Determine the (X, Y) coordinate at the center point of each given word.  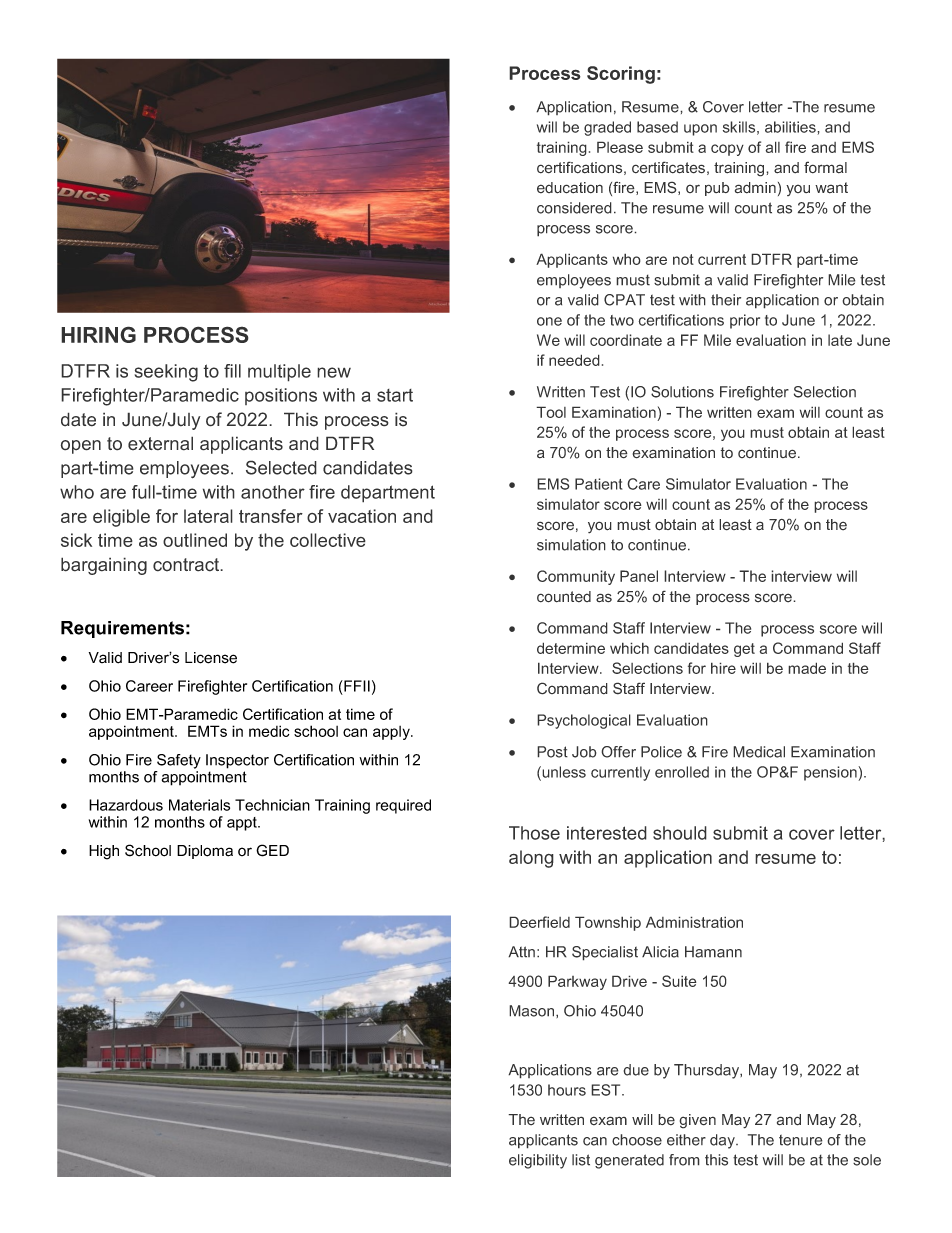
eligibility (538, 1161)
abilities (791, 128)
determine (571, 648)
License (211, 658)
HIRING (98, 334)
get (744, 650)
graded (607, 128)
